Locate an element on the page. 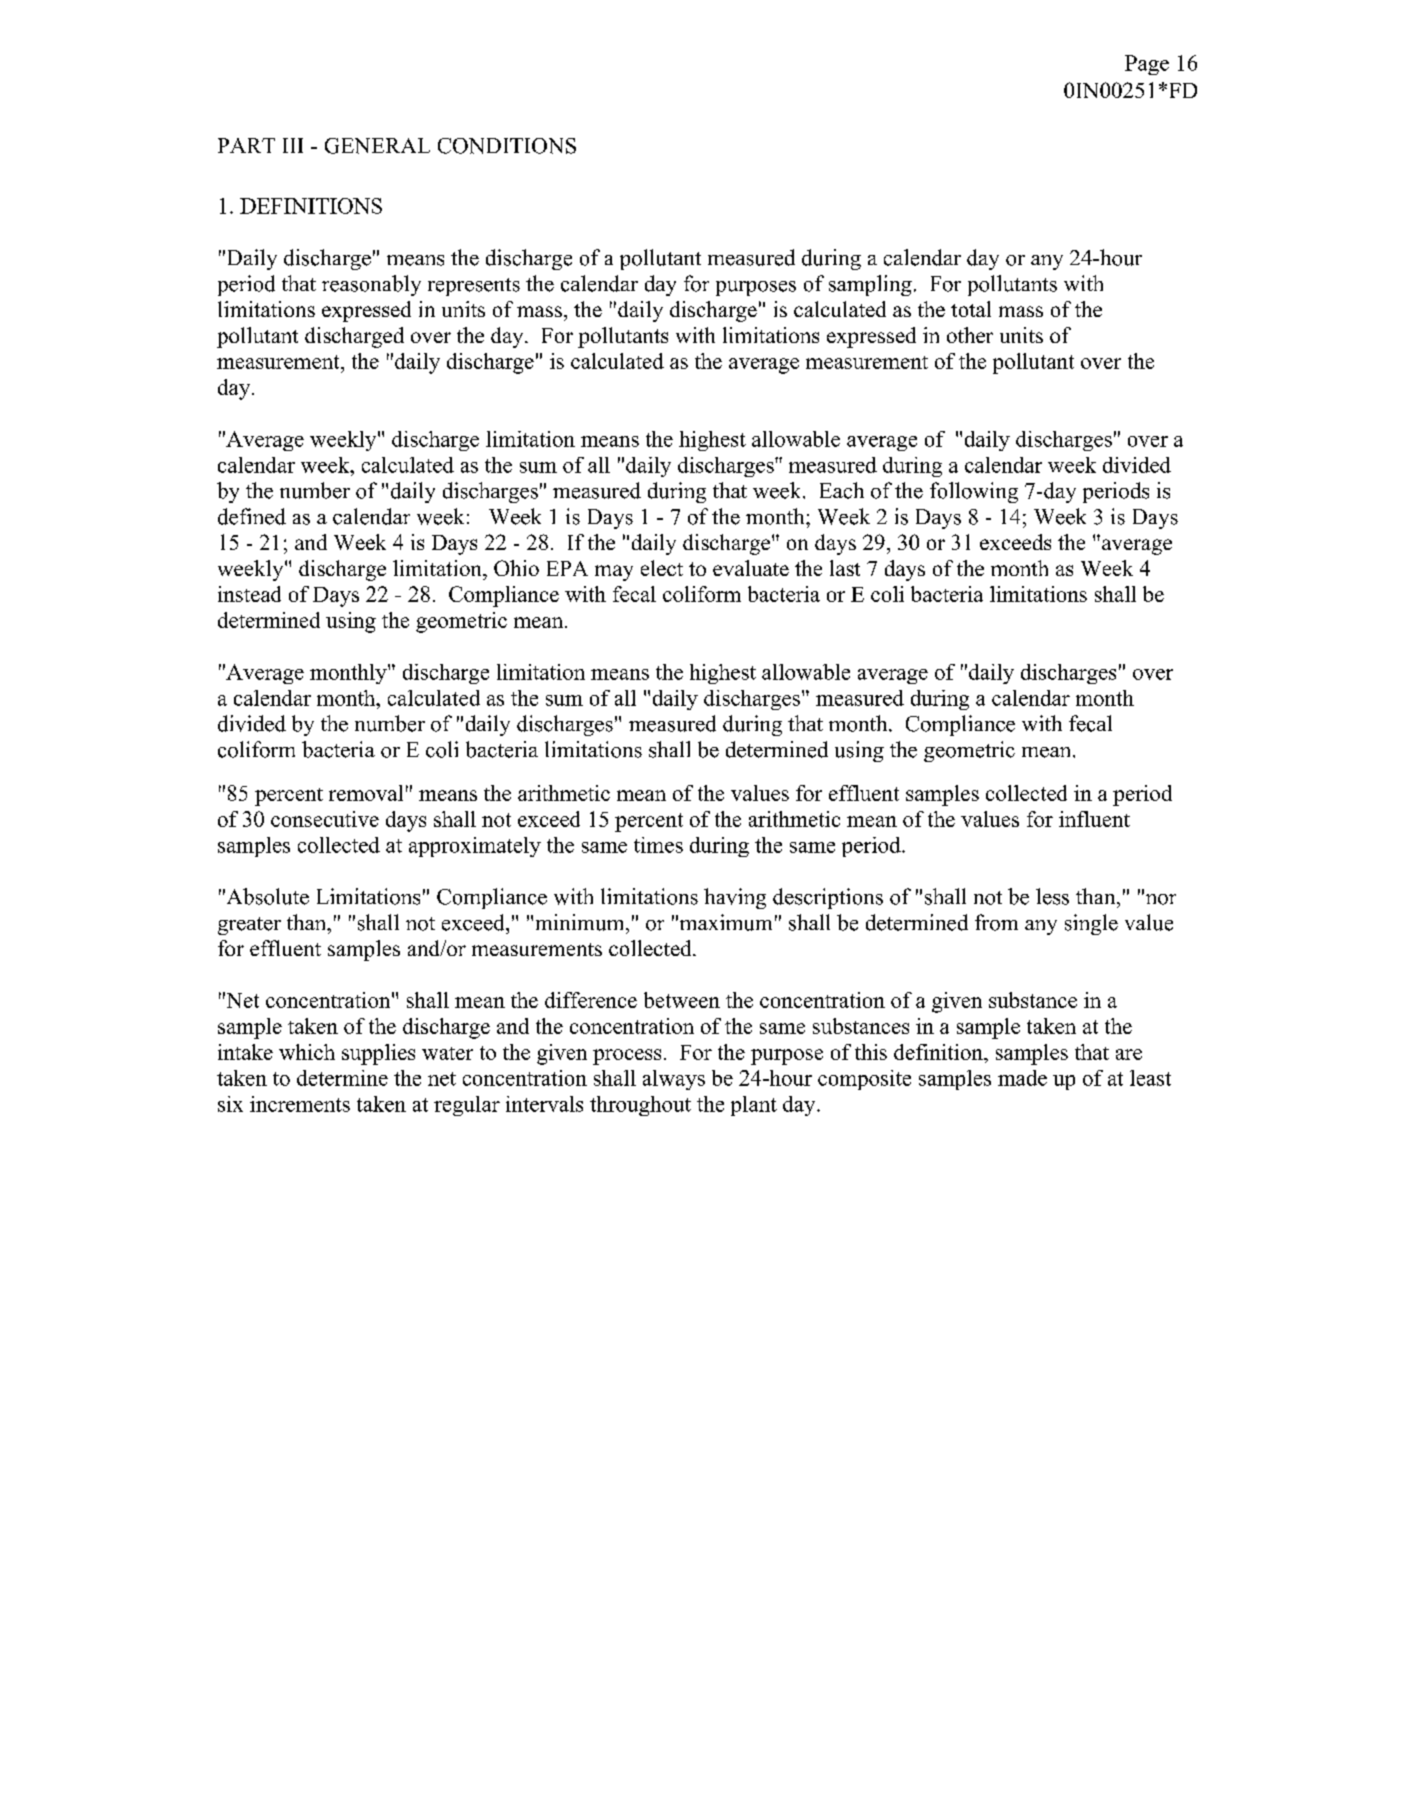 The image size is (1405, 1818). other is located at coordinates (970, 335).
